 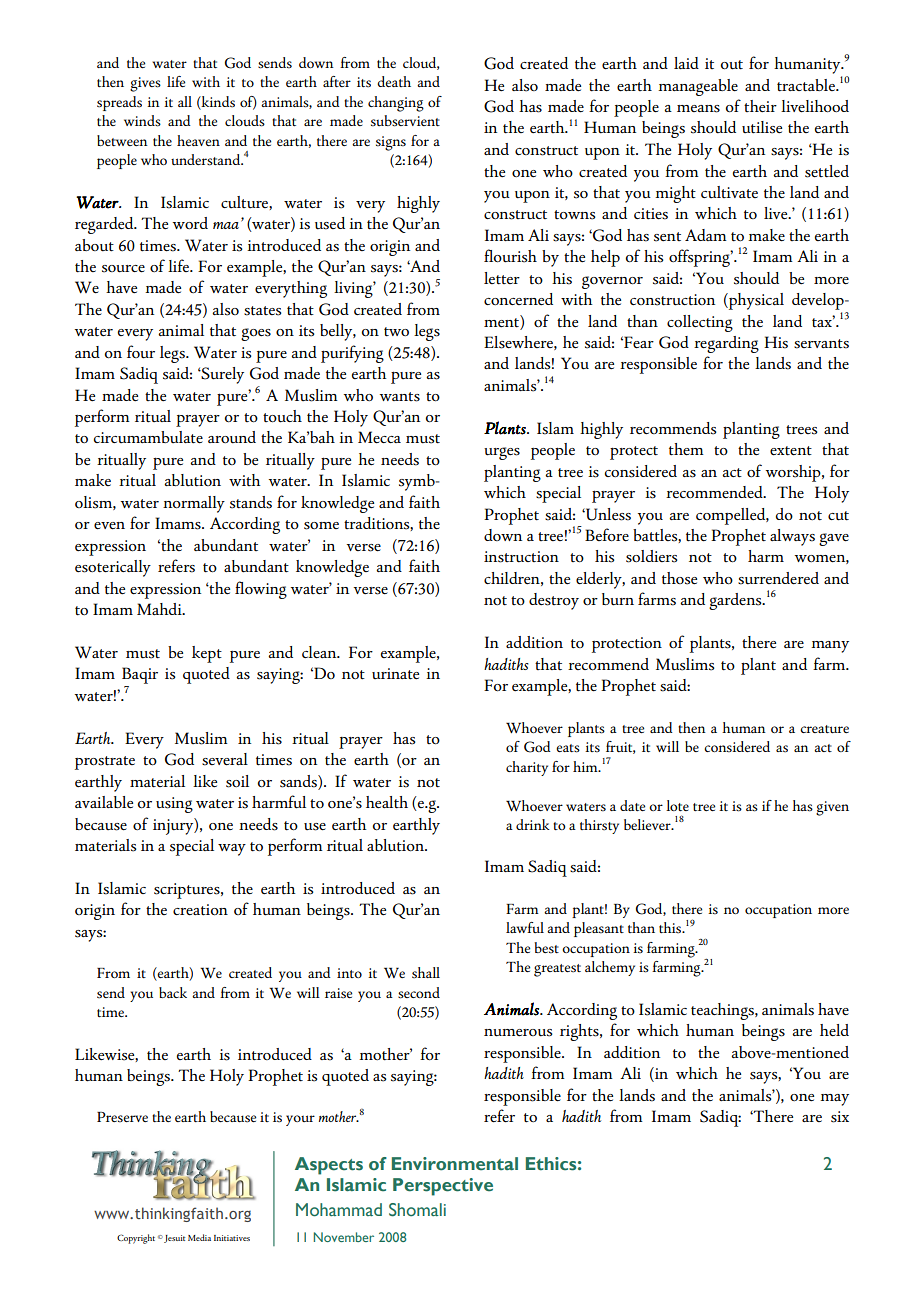 I want to click on Media, so click(x=199, y=1237).
